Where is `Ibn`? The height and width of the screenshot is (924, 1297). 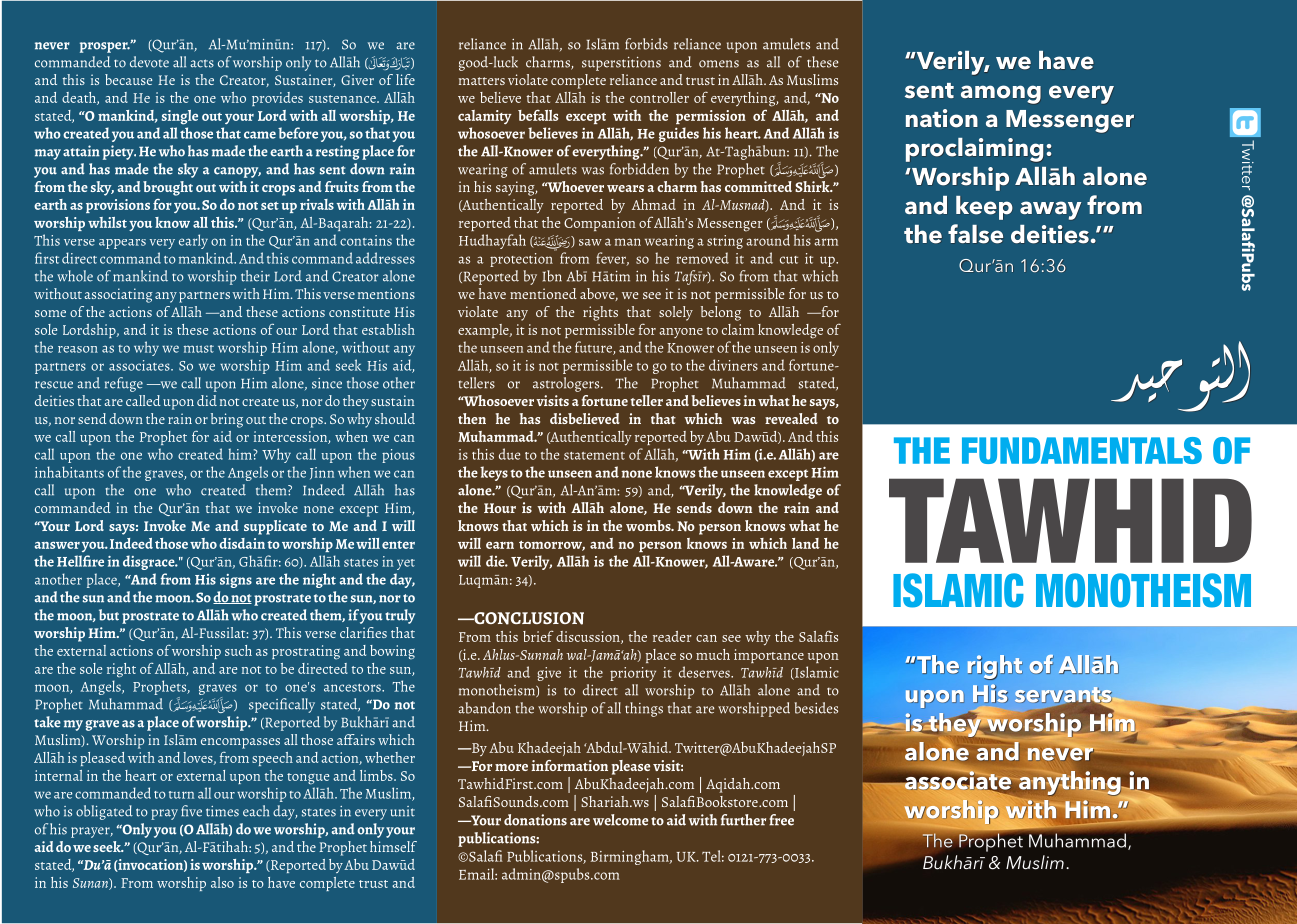
Ibn is located at coordinates (552, 276).
